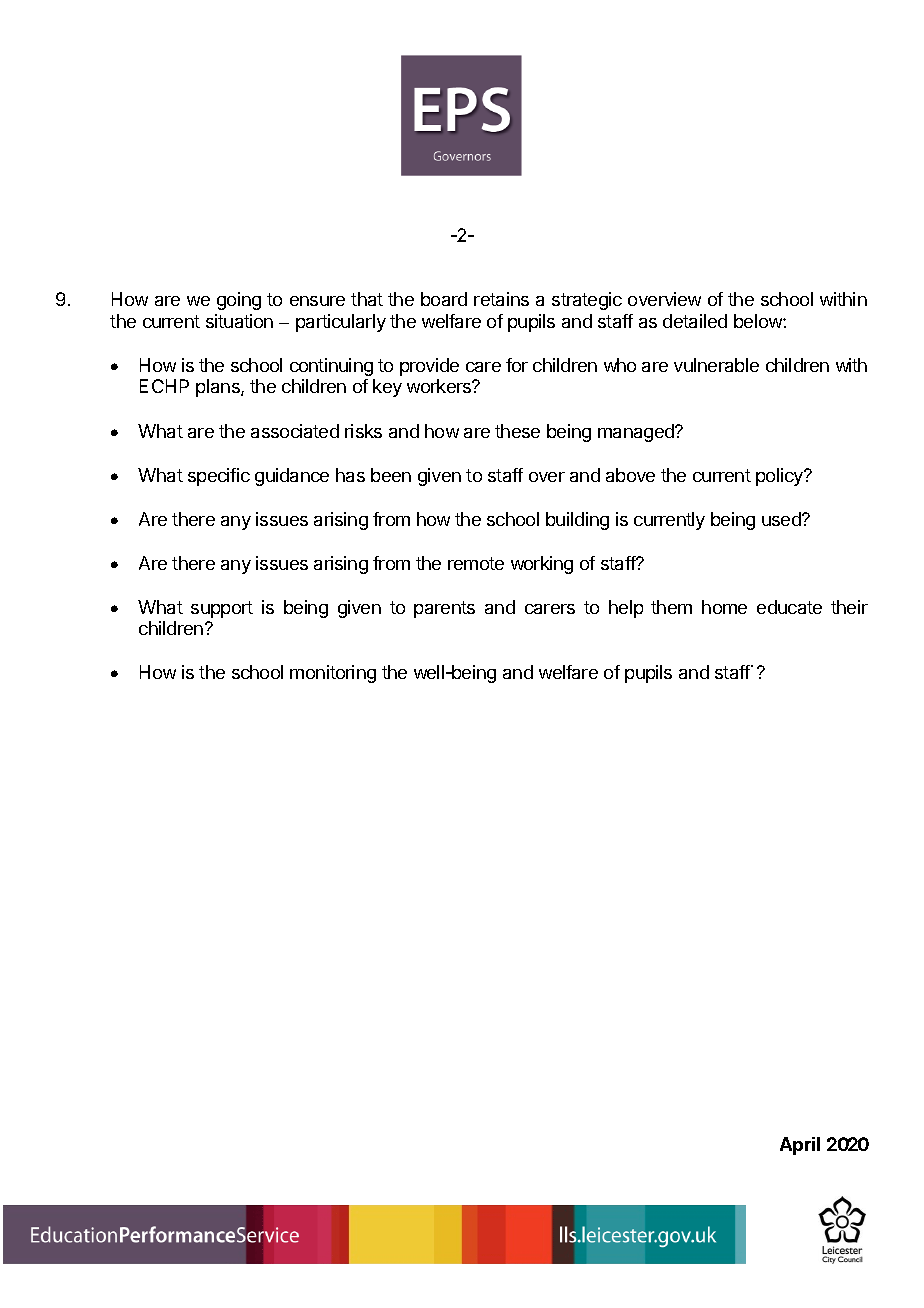 The image size is (924, 1308). I want to click on April, so click(800, 1146).
